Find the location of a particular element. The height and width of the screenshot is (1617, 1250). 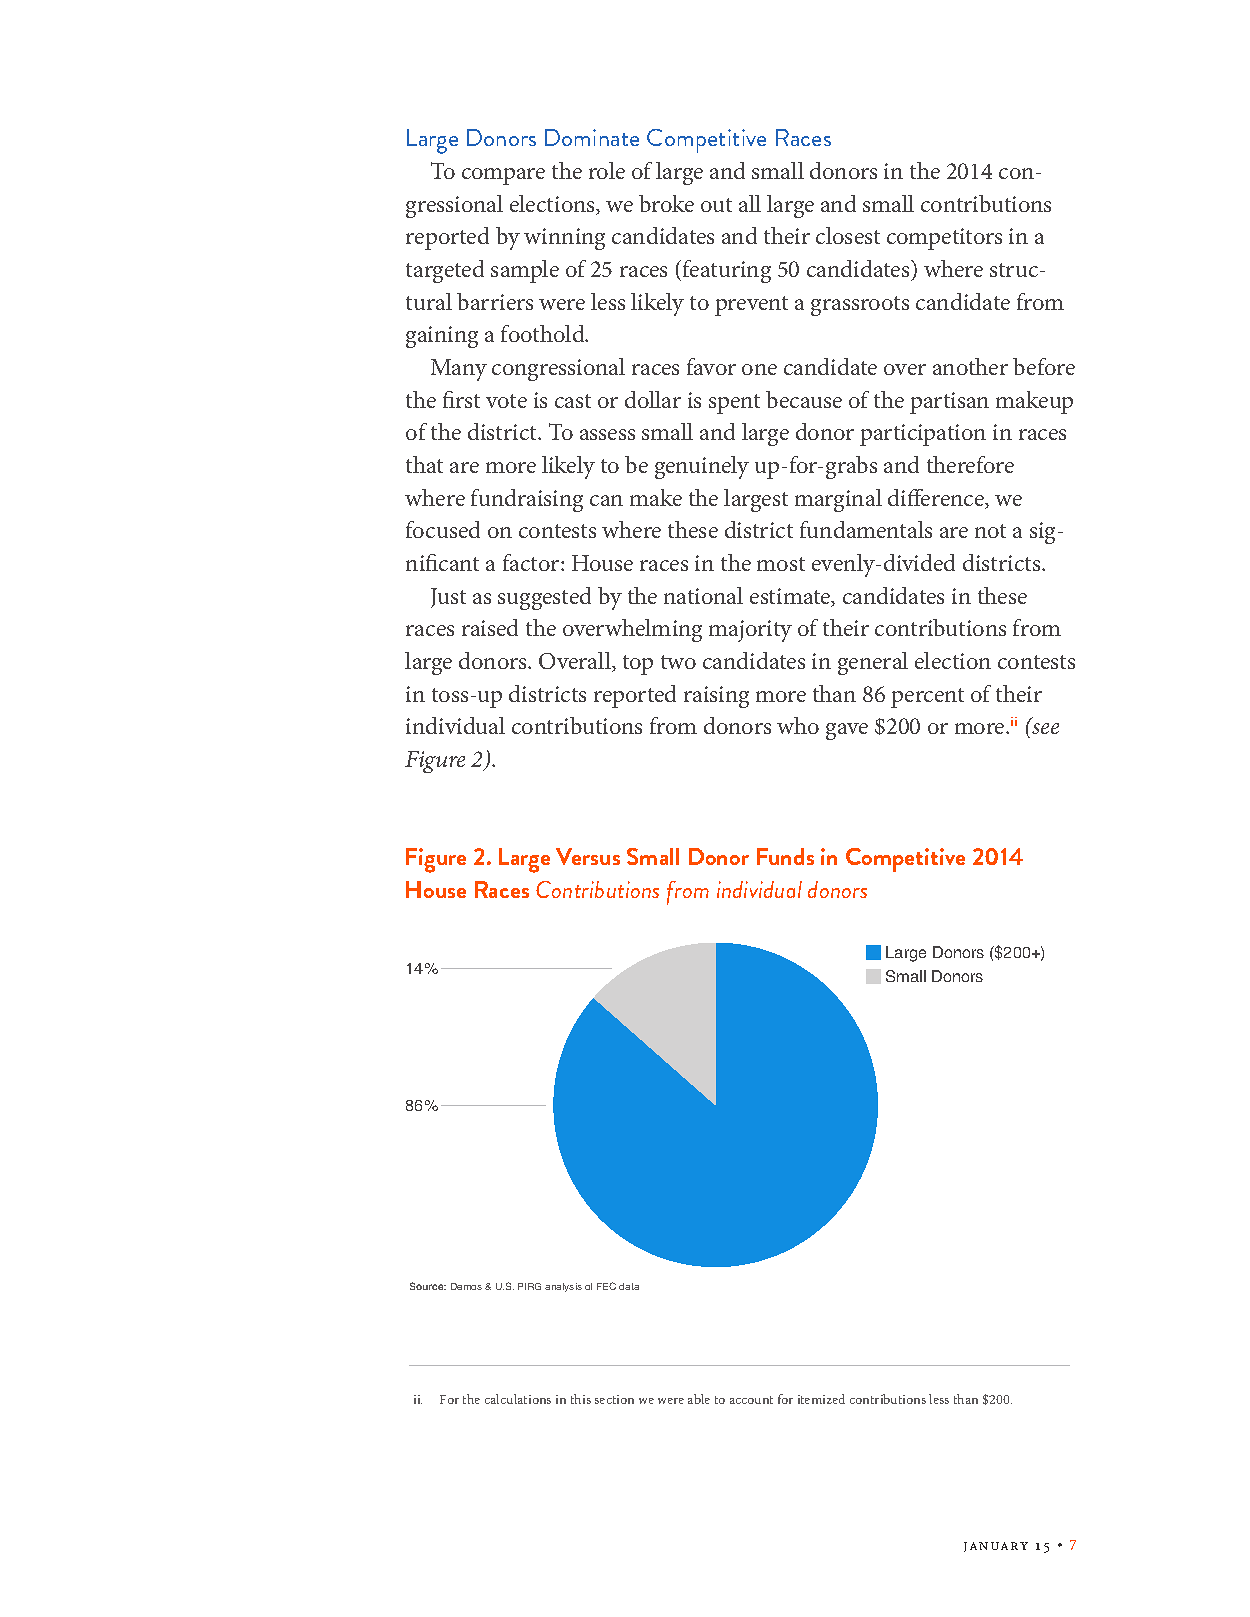

Funds is located at coordinates (785, 856).
